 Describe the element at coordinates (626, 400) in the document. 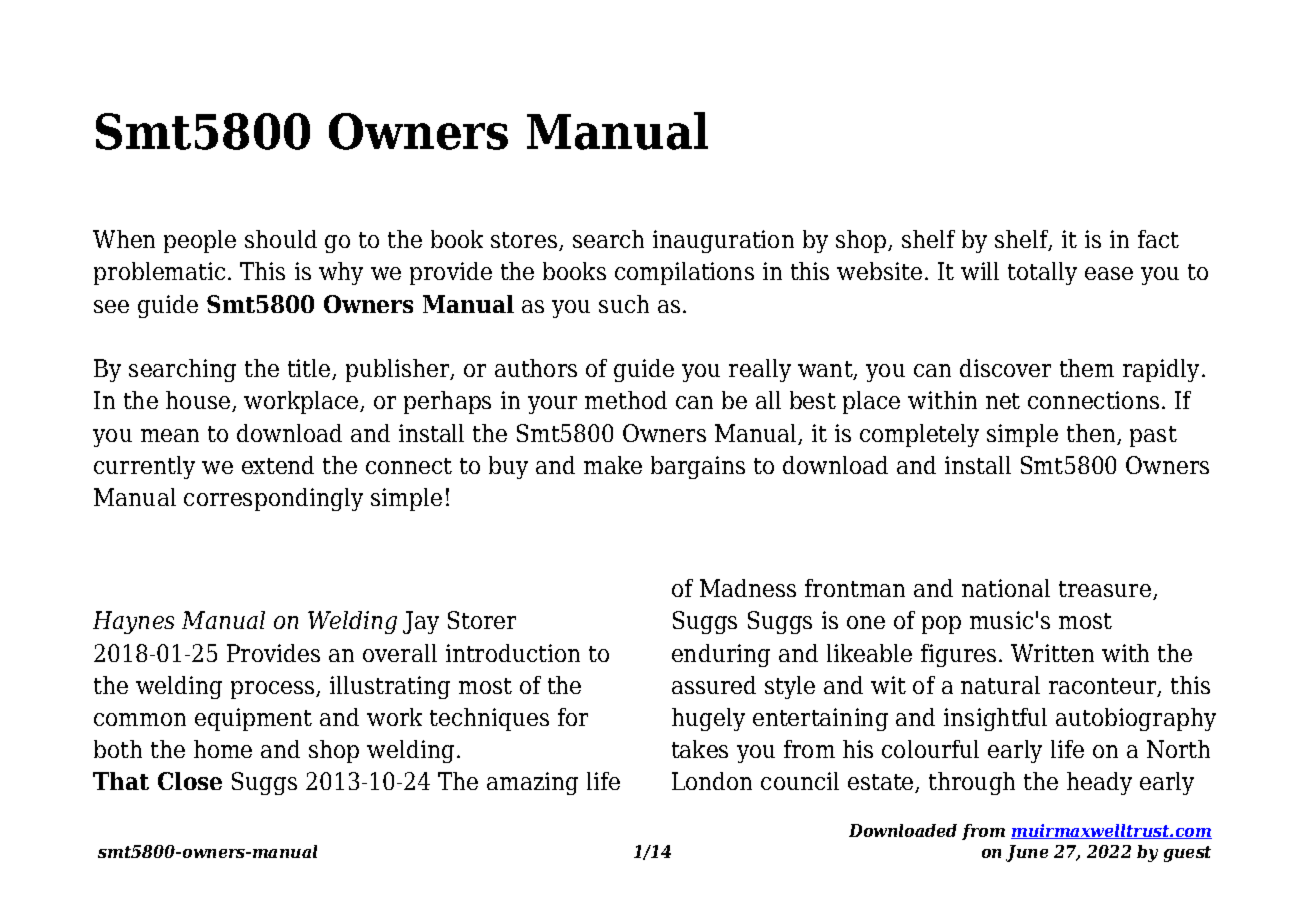

I see `method` at that location.
